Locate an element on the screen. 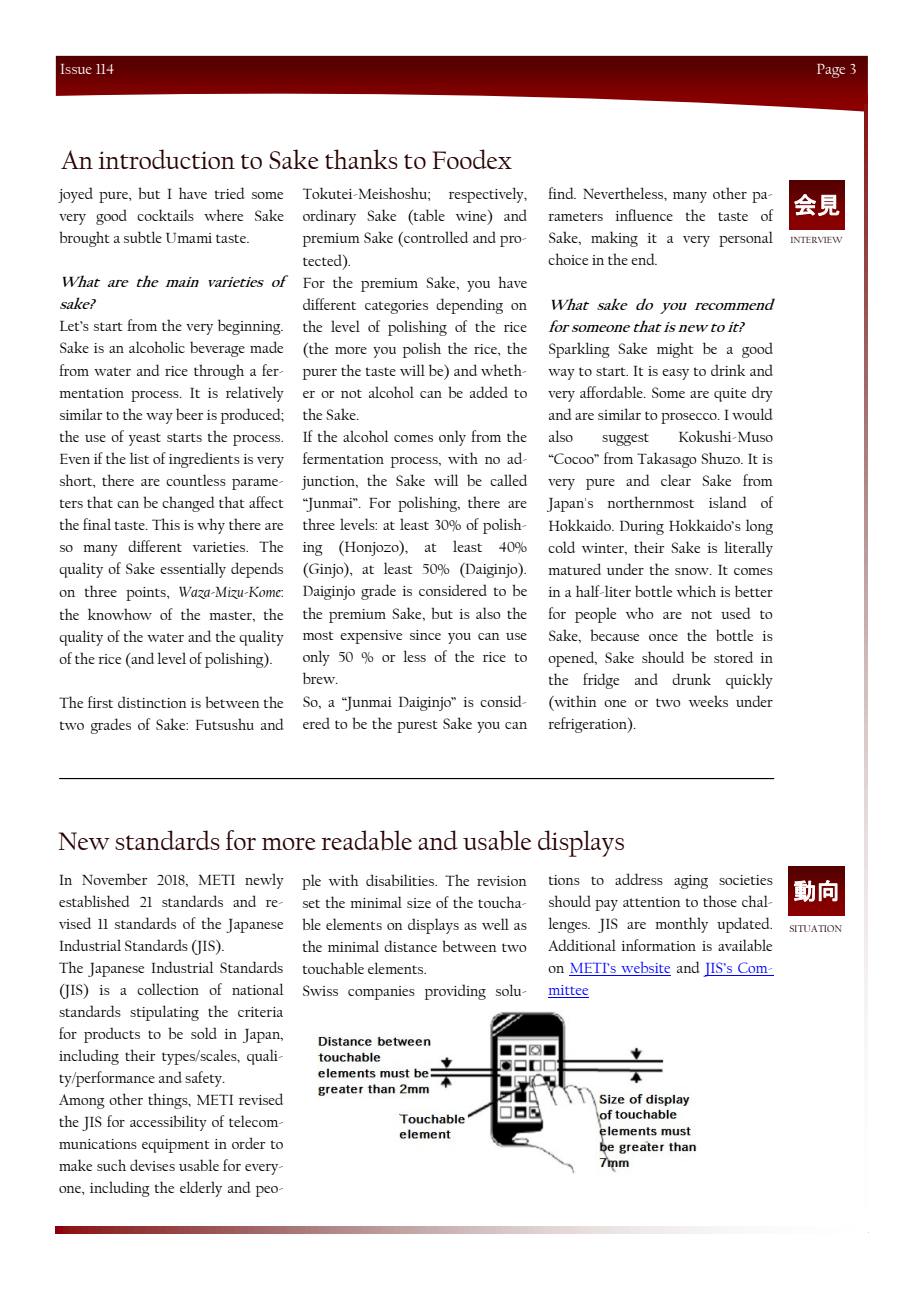 Image resolution: width=924 pixels, height=1308 pixels. devises is located at coordinates (152, 1165).
